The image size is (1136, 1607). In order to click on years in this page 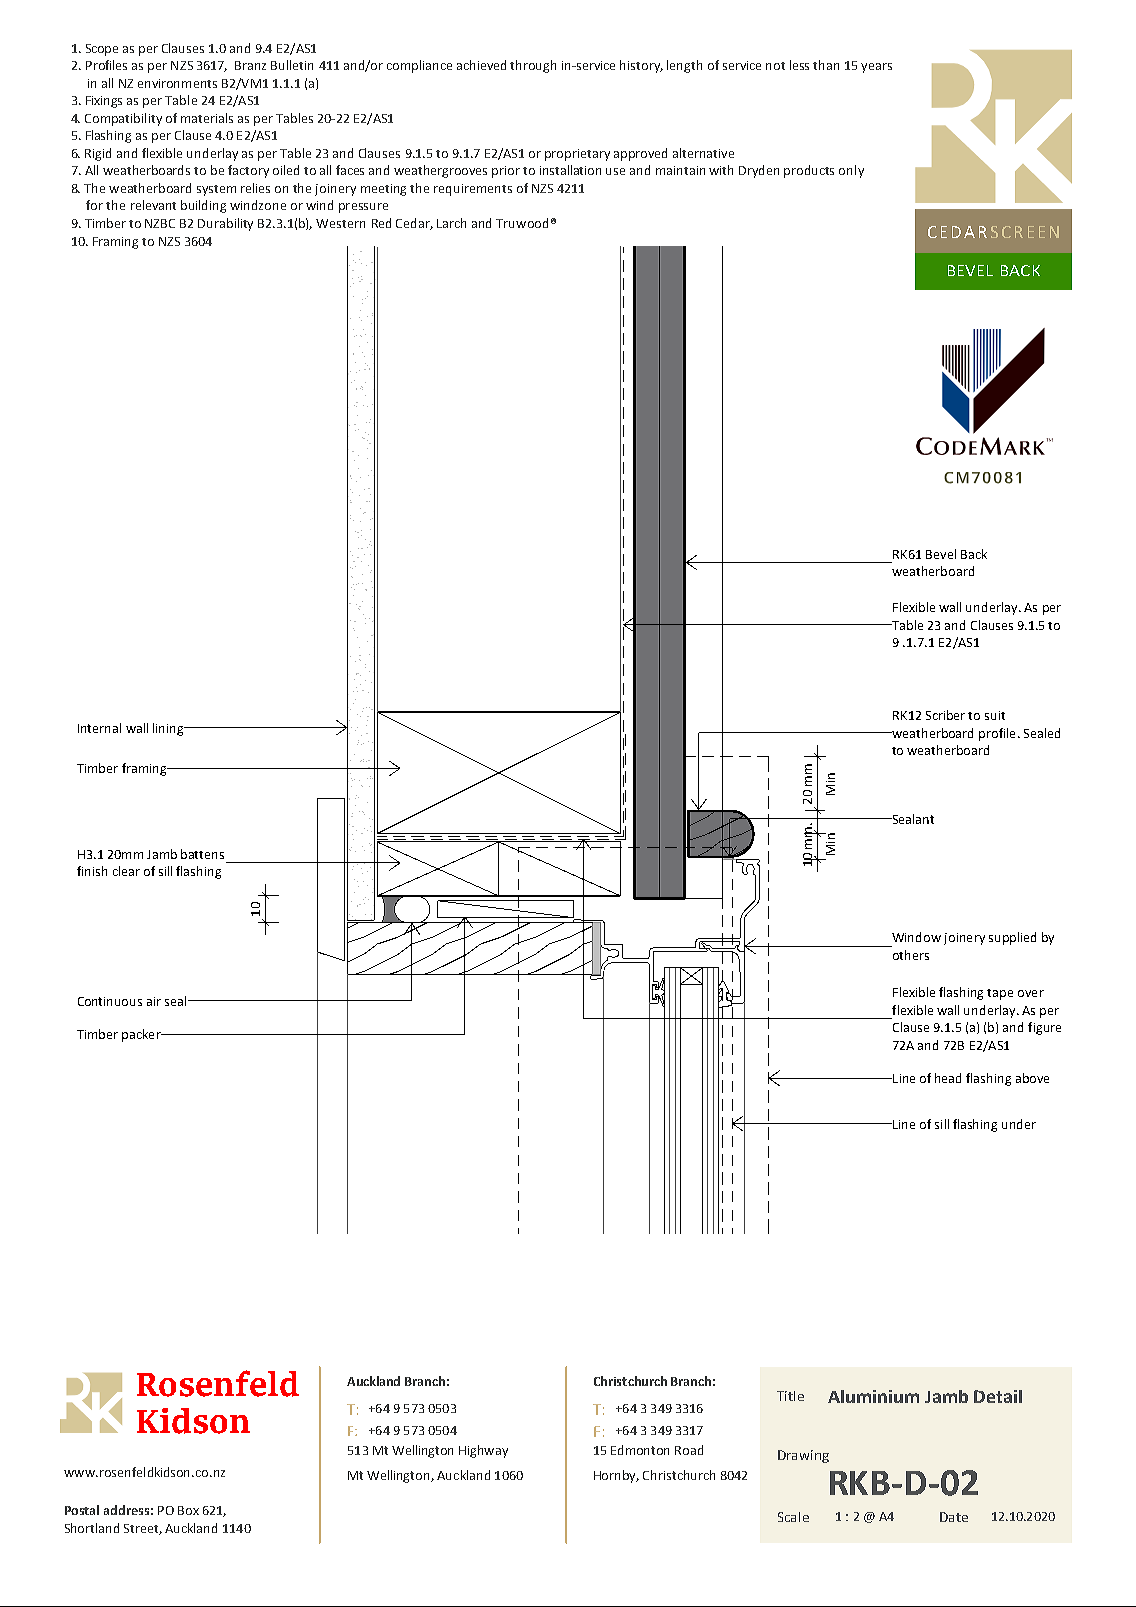, I will do `click(876, 68)`.
